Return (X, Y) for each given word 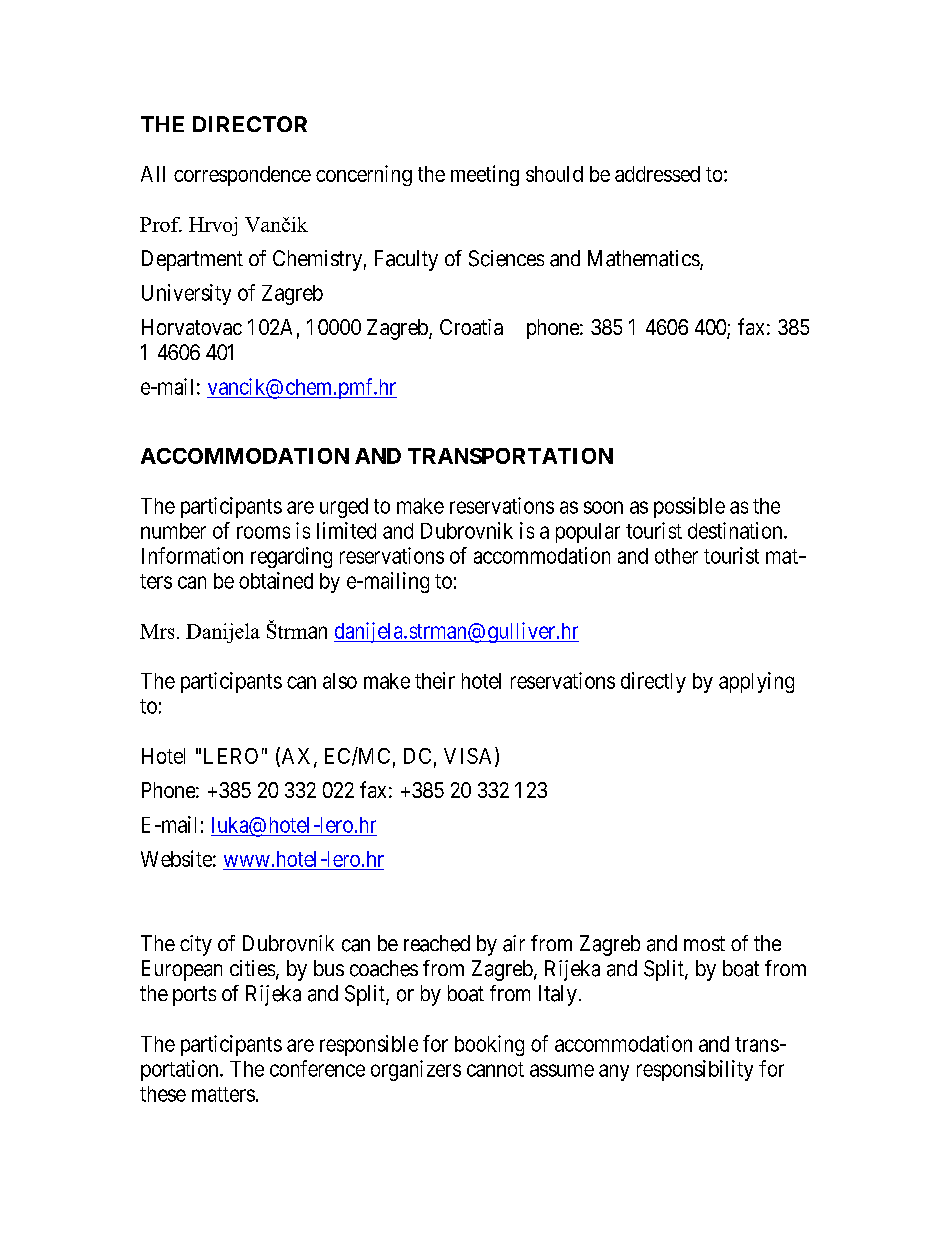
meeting (485, 175)
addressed (657, 174)
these (163, 1094)
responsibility (695, 1070)
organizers (416, 1070)
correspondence (242, 176)
